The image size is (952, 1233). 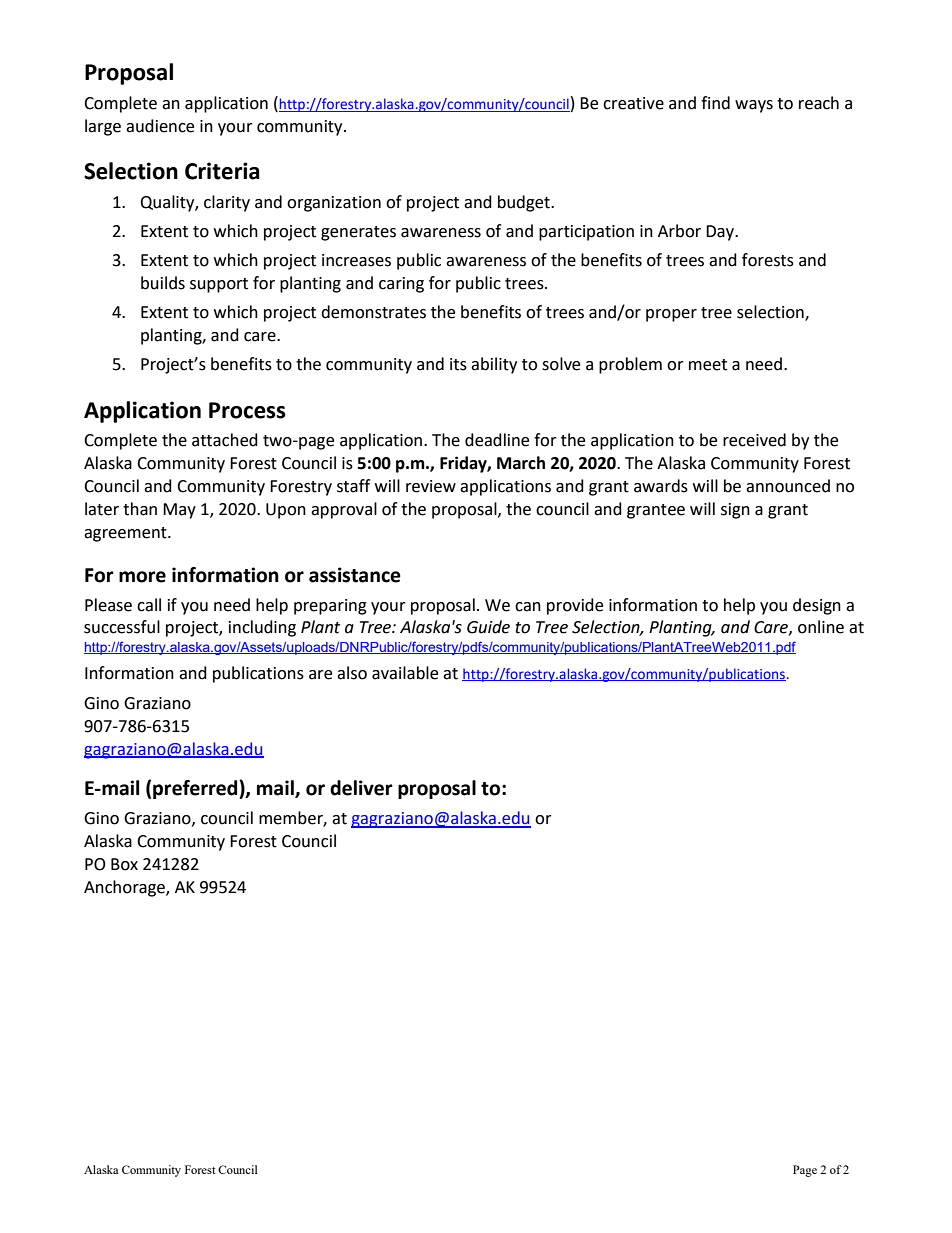 I want to click on proper, so click(x=671, y=315).
